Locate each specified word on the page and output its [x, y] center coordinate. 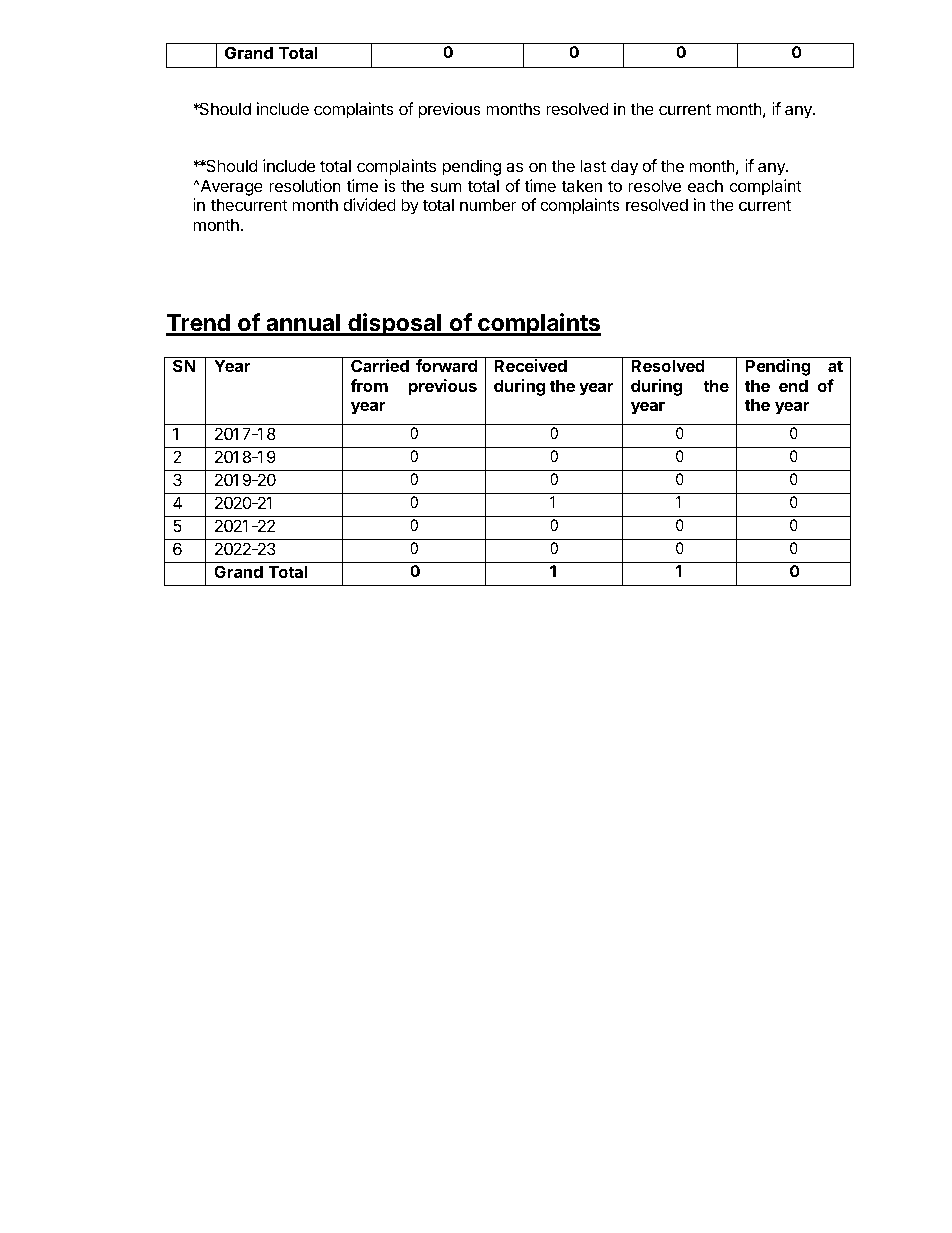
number [488, 204]
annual [303, 324]
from [369, 385]
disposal [394, 324]
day [624, 167]
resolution [305, 185]
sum [446, 187]
